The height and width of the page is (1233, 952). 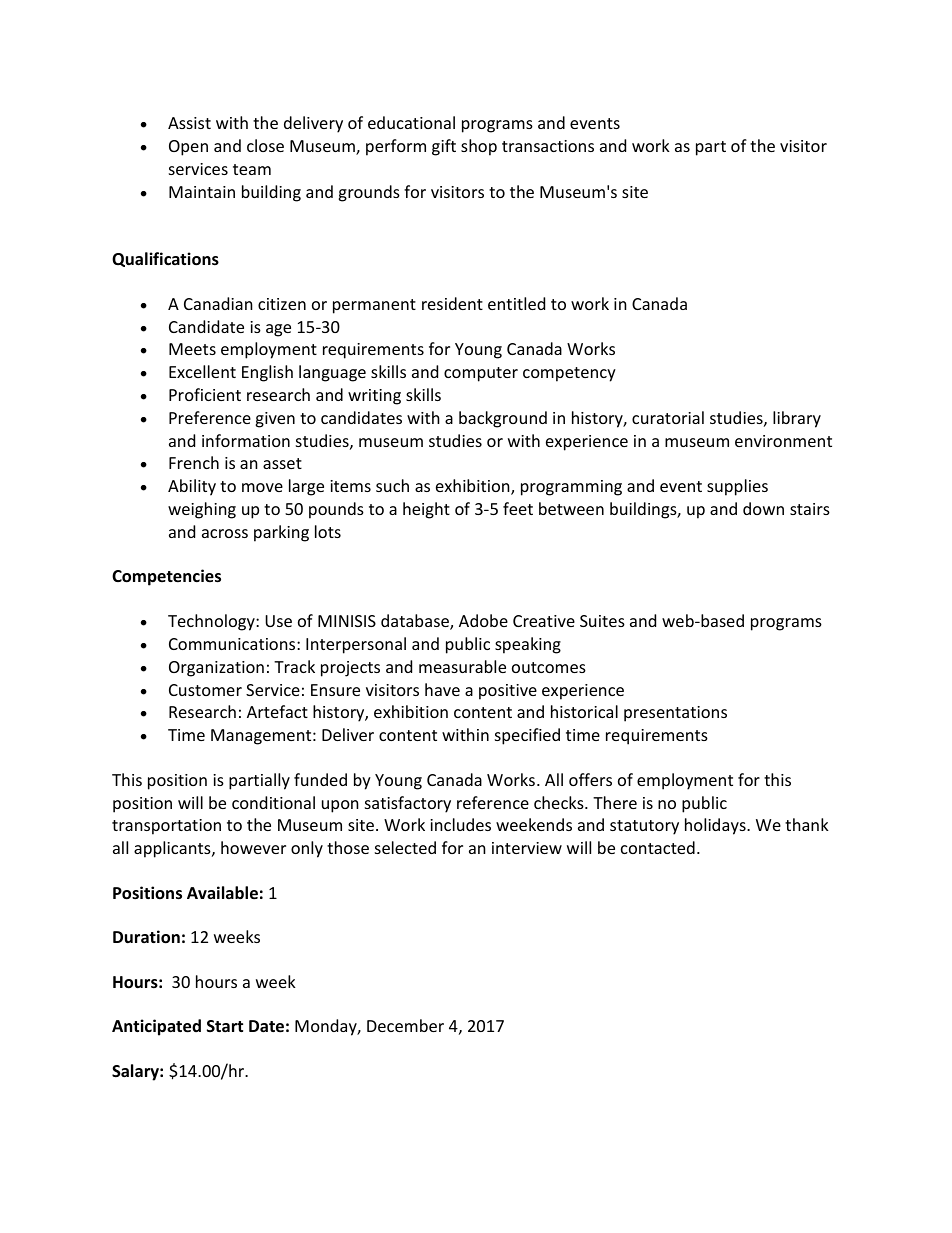 What do you see at coordinates (503, 419) in the page?
I see `background` at bounding box center [503, 419].
